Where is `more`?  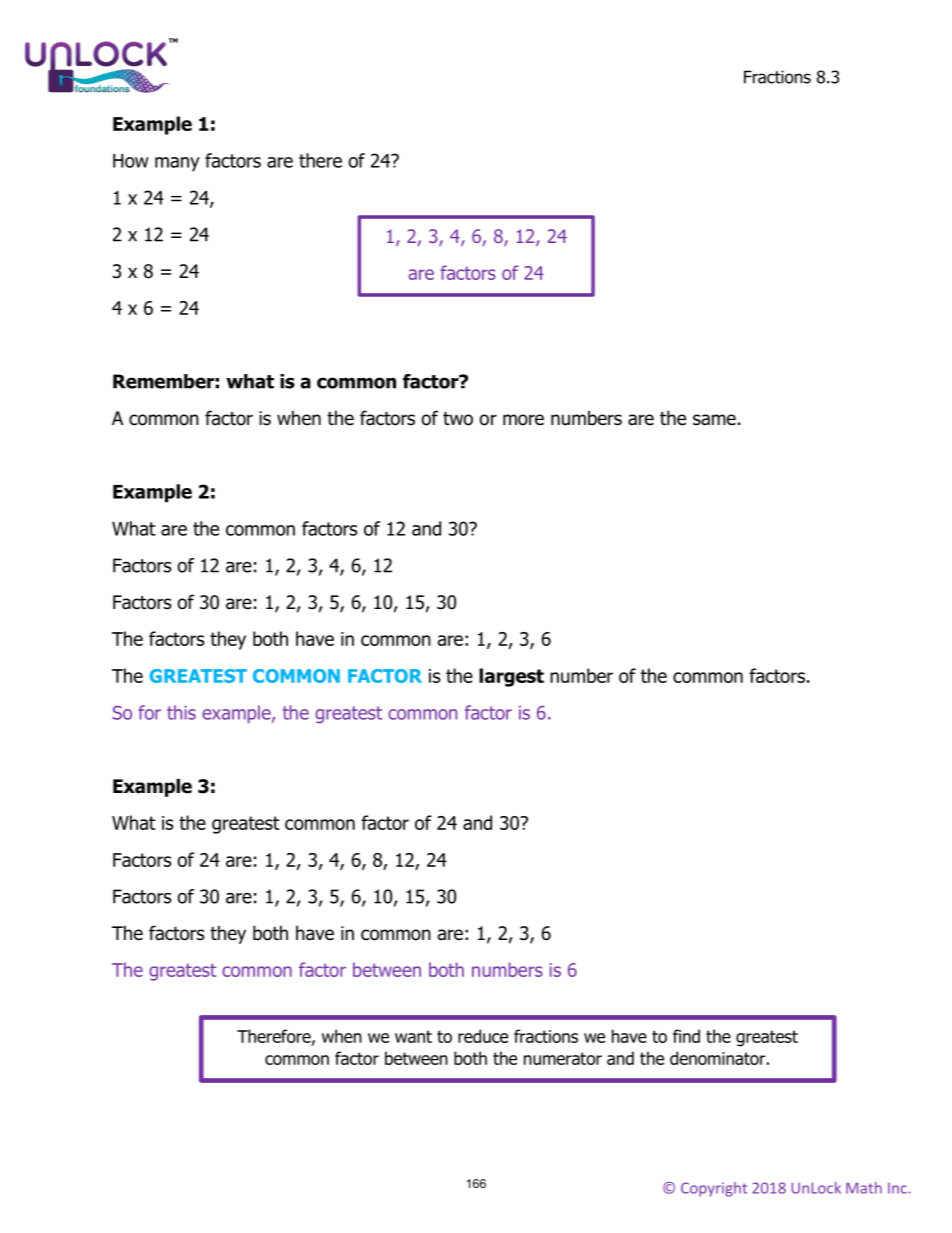
more is located at coordinates (523, 420).
